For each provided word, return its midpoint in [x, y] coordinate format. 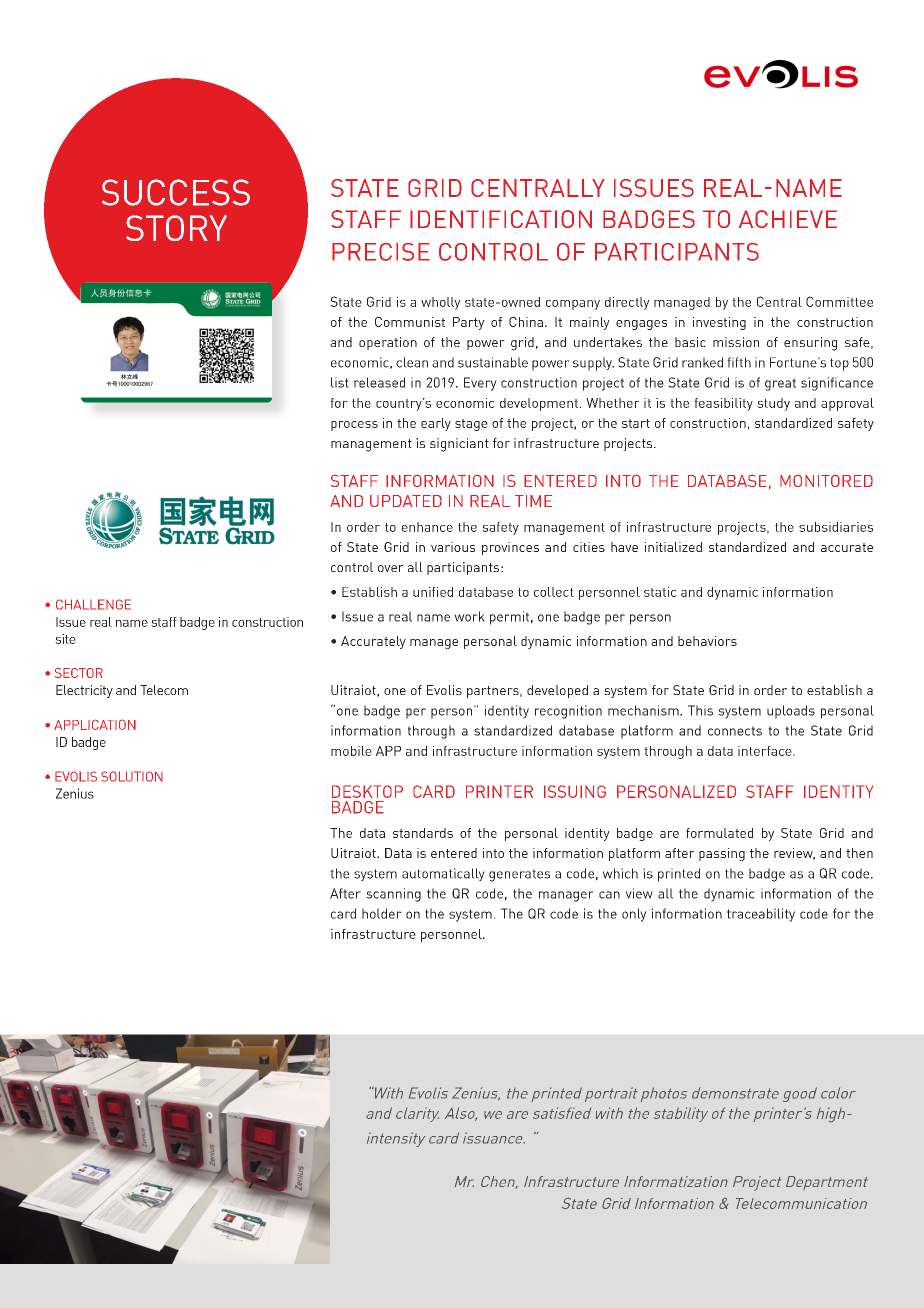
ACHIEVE [788, 219]
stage [471, 425]
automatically [443, 874]
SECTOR [79, 673]
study [773, 404]
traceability [761, 915]
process [354, 426]
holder [382, 913]
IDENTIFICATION [501, 219]
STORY [176, 228]
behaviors [707, 641]
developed [557, 691]
